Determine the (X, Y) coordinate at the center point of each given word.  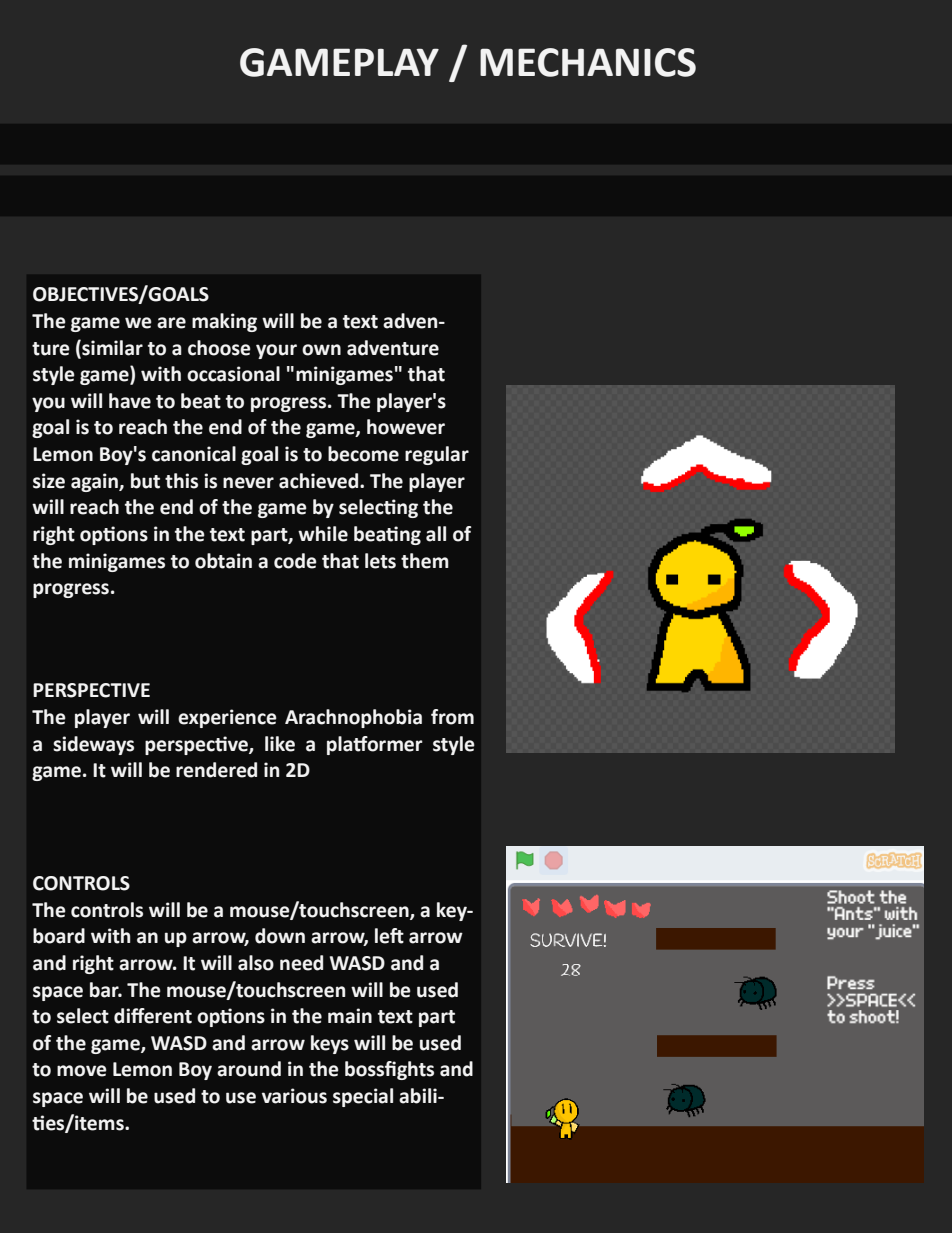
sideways (93, 745)
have (130, 401)
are (171, 323)
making (224, 322)
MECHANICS (588, 62)
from (452, 717)
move (82, 1071)
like (280, 744)
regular (437, 455)
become (363, 454)
